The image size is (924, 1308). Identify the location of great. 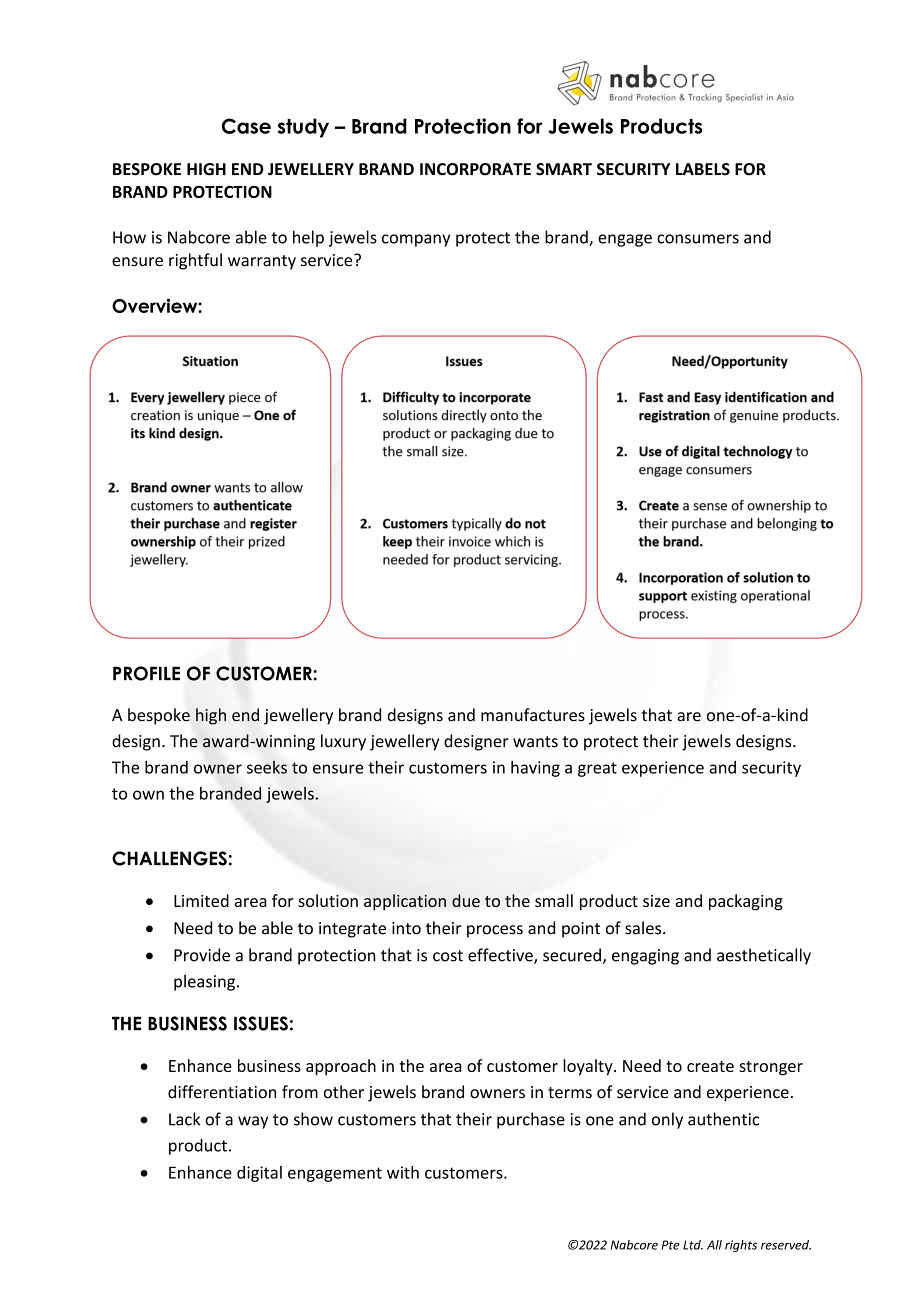
(597, 769).
